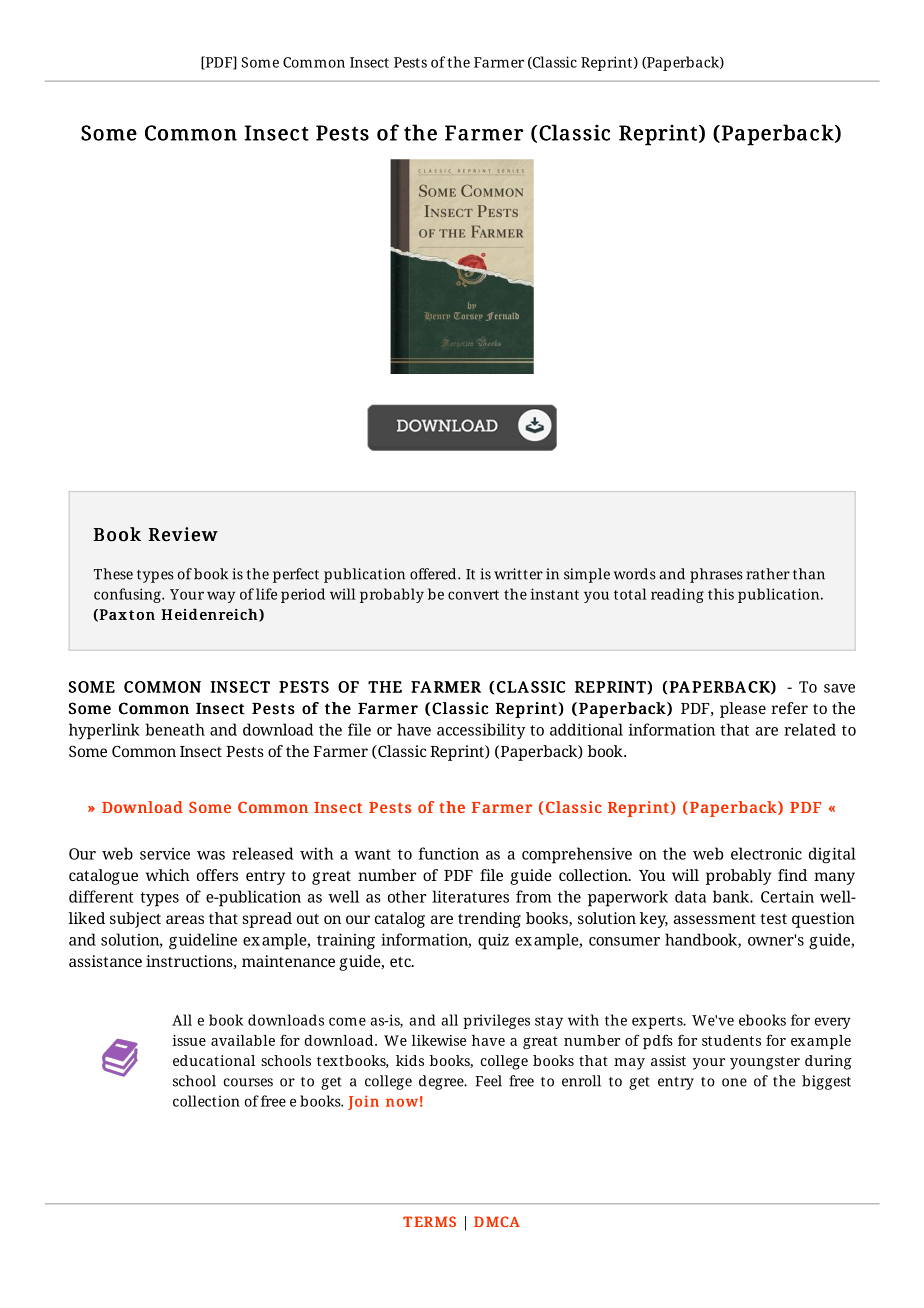 The width and height of the image is (924, 1308). Describe the element at coordinates (183, 534) in the image. I see `Review` at that location.
